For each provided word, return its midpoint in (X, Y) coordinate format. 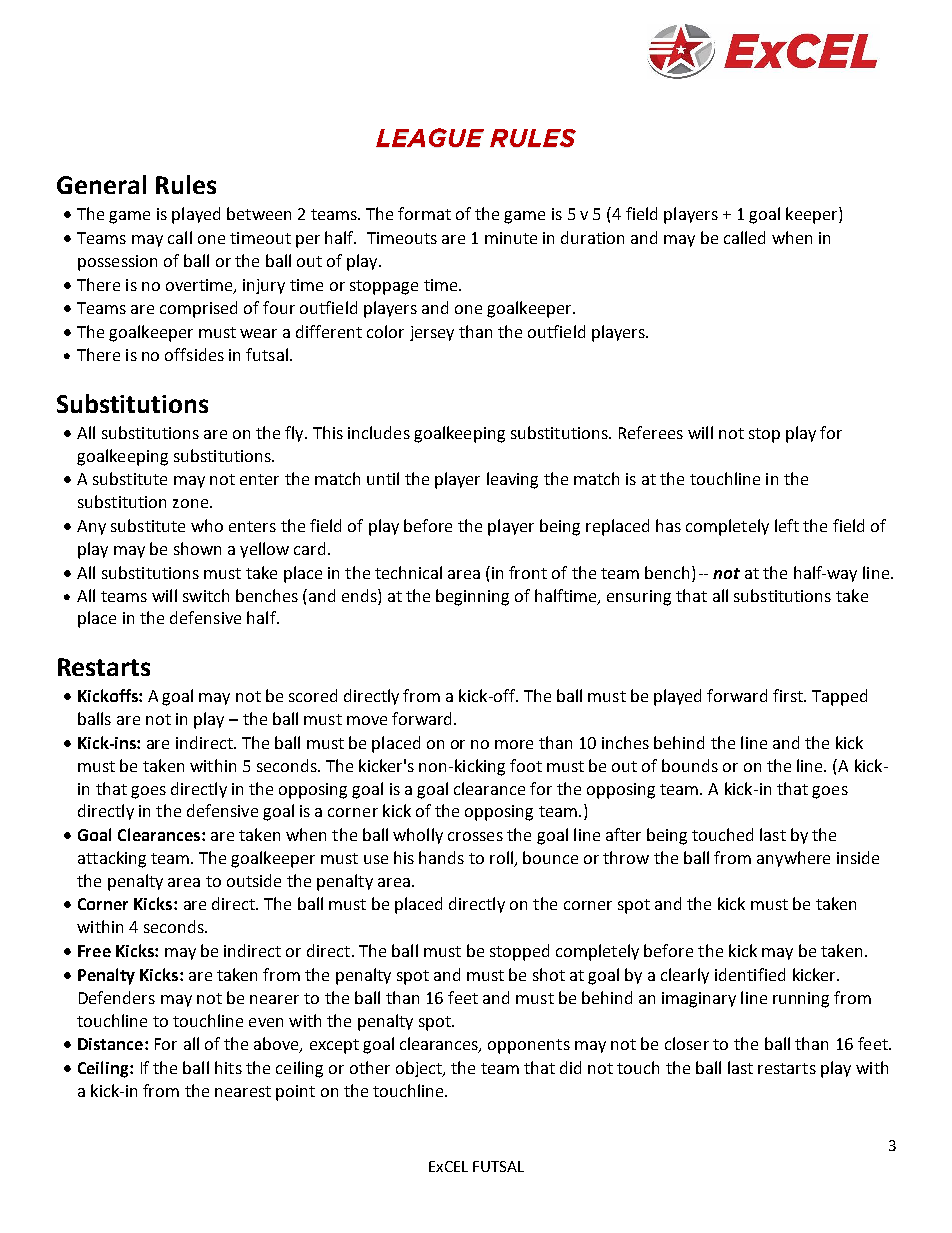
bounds (690, 765)
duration (592, 237)
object (420, 1069)
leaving (512, 480)
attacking (112, 859)
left (787, 525)
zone (190, 503)
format (424, 213)
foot (526, 765)
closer (687, 1043)
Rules (186, 184)
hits (228, 1067)
